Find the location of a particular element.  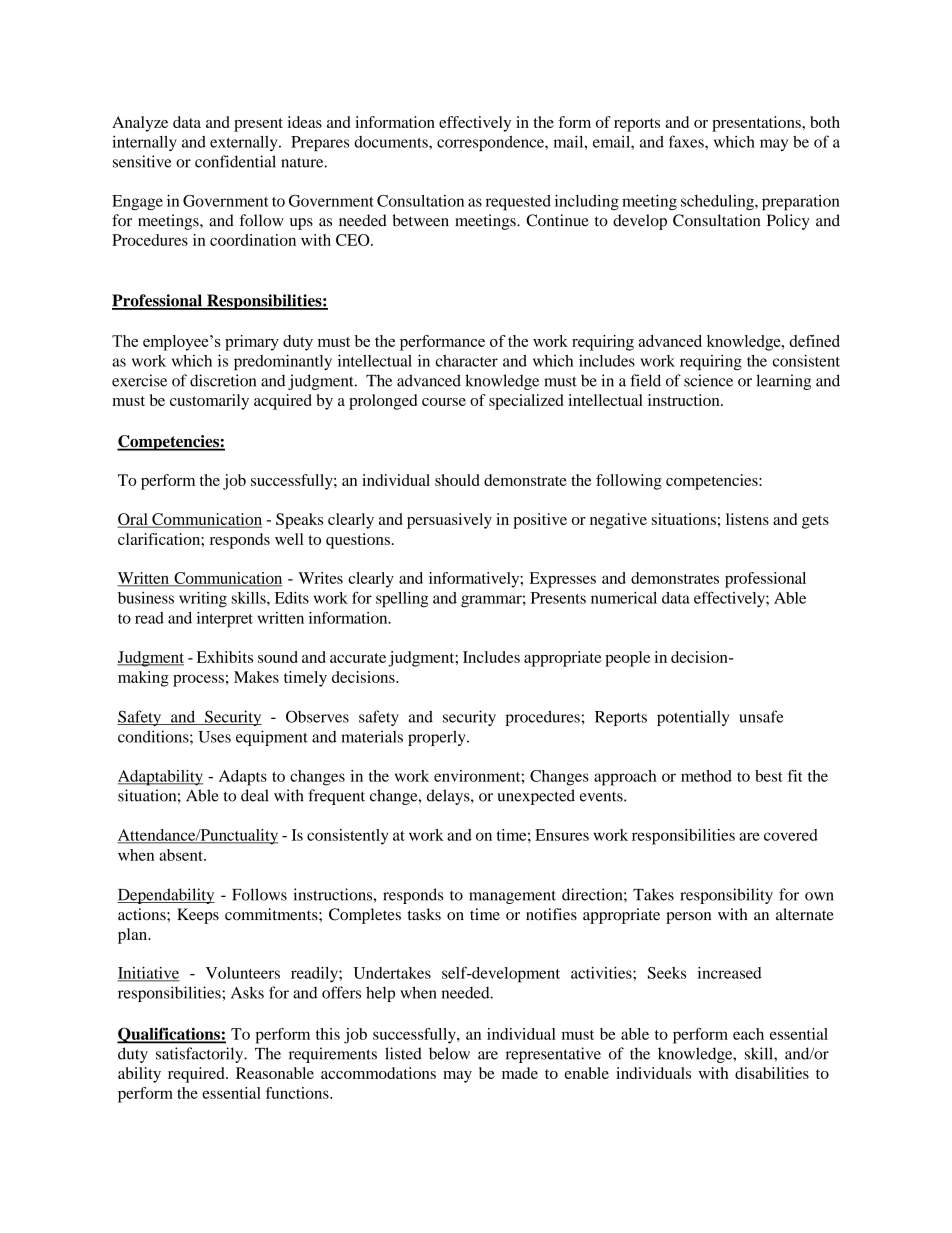

numerical is located at coordinates (624, 598).
